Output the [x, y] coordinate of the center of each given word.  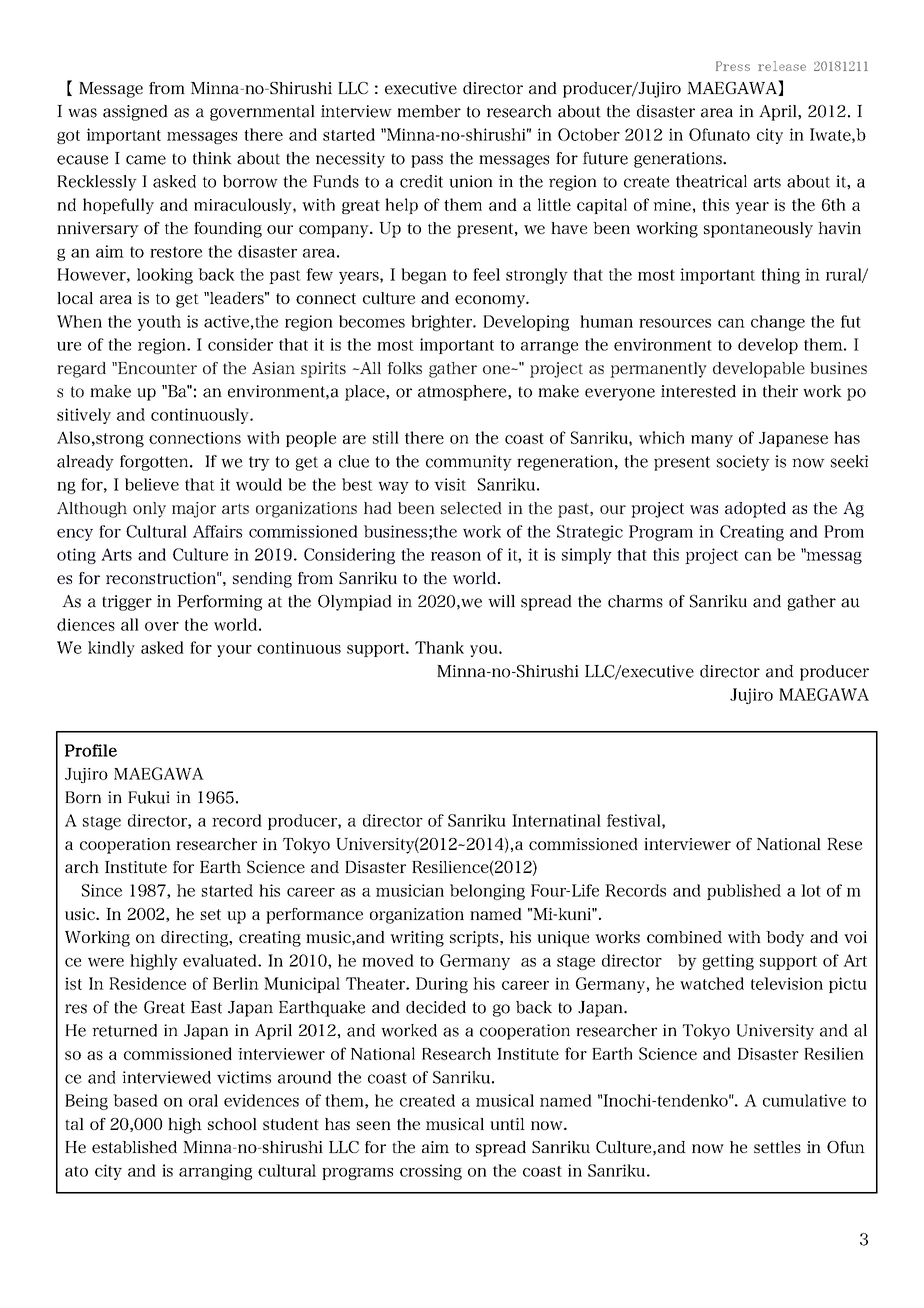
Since [102, 890]
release [782, 66]
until [507, 1124]
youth [159, 323]
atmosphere [463, 393]
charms [635, 601]
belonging [487, 892]
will [501, 601]
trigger [127, 603]
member [429, 111]
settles [777, 1147]
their [780, 391]
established [134, 1147]
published [744, 892]
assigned [135, 113]
